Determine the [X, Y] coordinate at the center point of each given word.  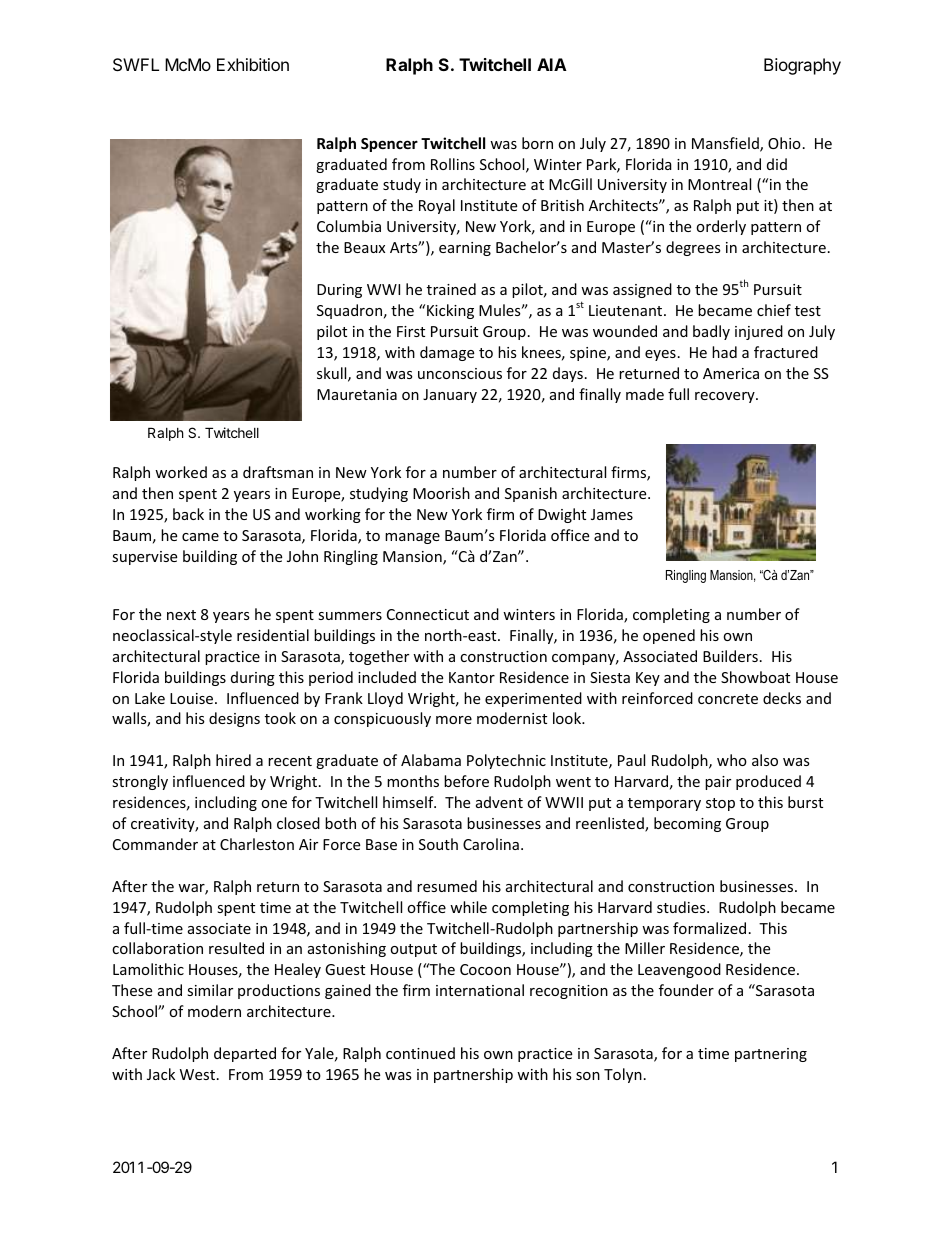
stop [720, 804]
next [181, 615]
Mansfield [726, 144]
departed [245, 1054]
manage [412, 538]
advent [499, 802]
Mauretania [357, 394]
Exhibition [253, 64]
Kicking [450, 311]
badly [711, 332]
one [274, 804]
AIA [552, 64]
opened [669, 636]
